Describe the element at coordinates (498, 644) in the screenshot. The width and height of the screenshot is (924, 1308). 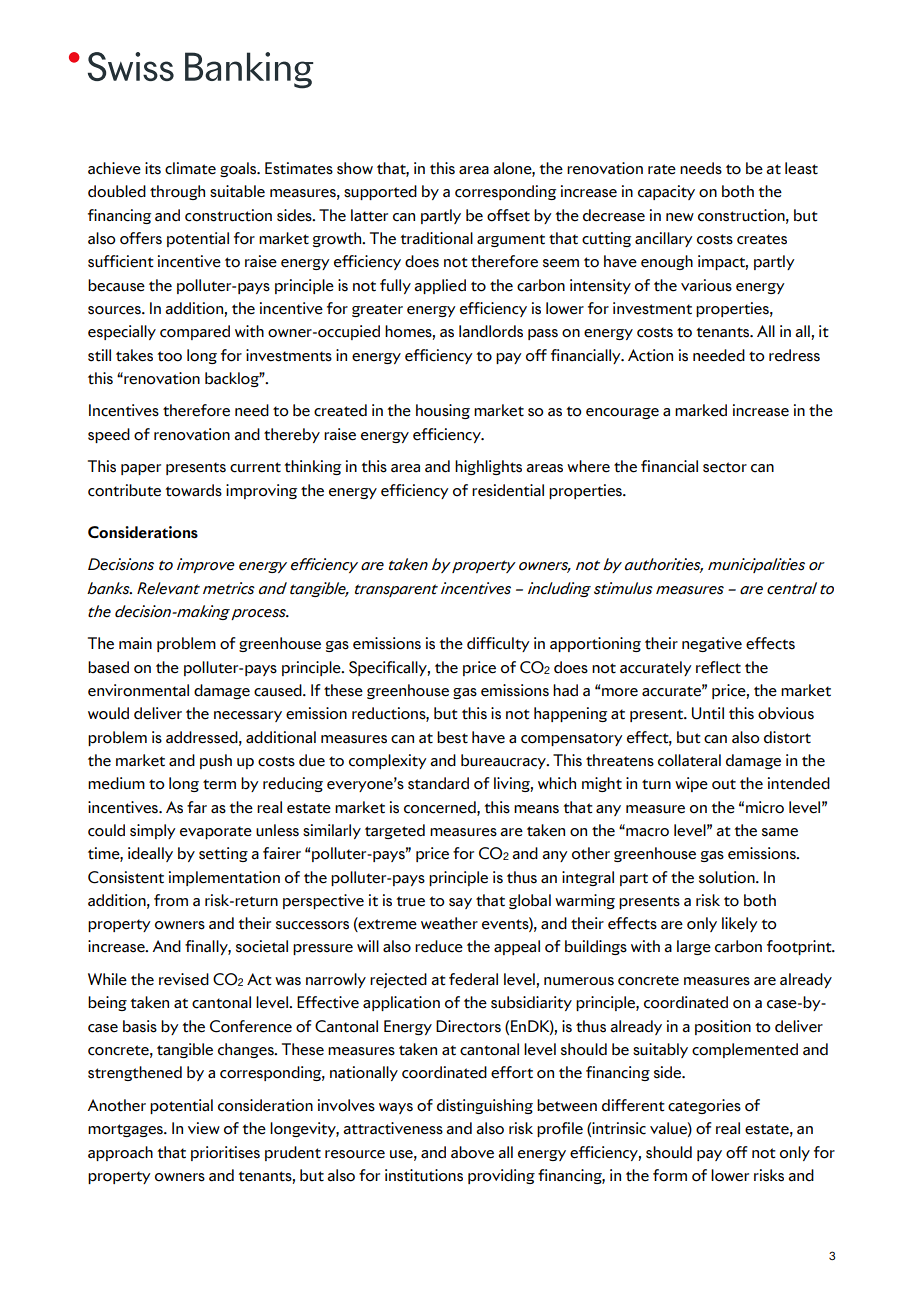
I see `difficulty` at that location.
